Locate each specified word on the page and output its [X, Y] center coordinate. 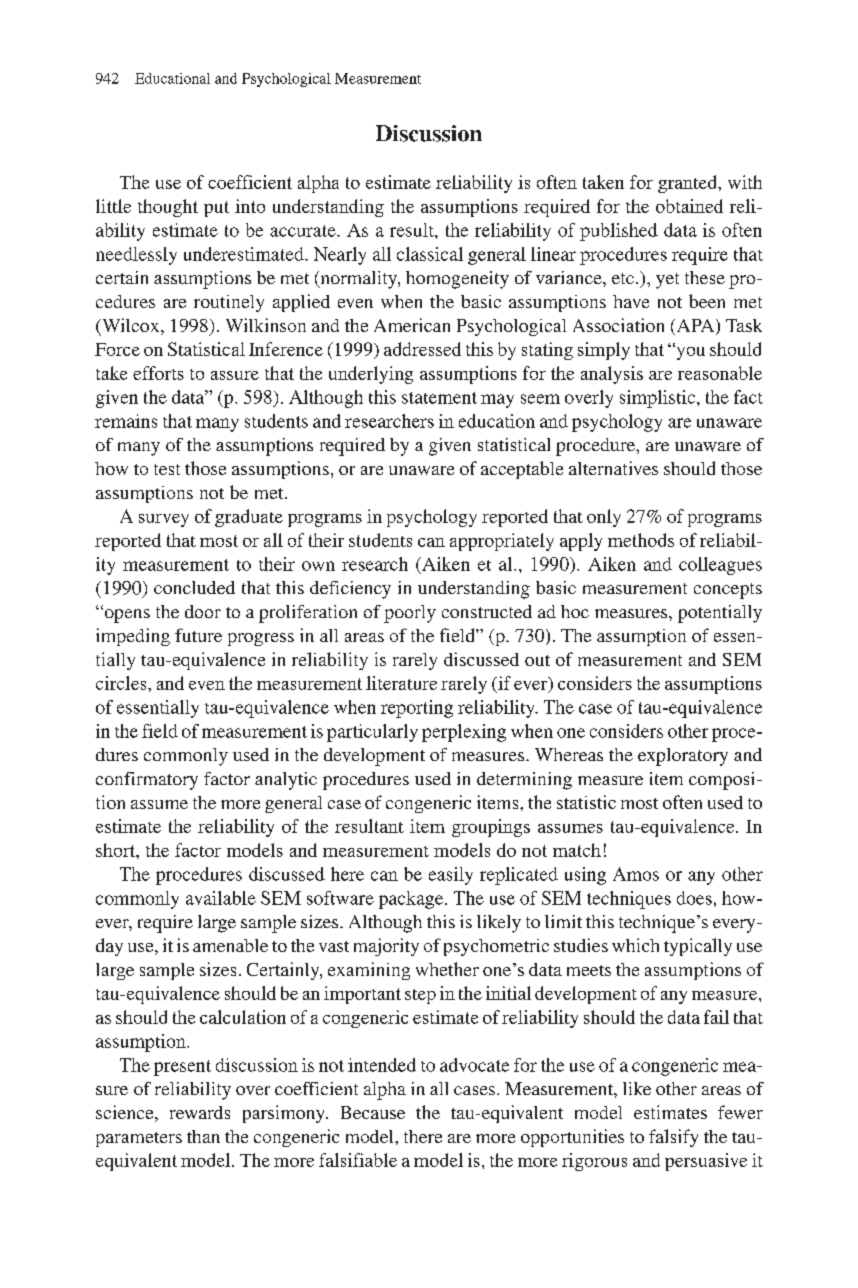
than [203, 1136]
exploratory [683, 757]
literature [401, 683]
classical [430, 254]
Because [373, 1112]
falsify [673, 1138]
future [198, 635]
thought [168, 208]
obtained [689, 206]
